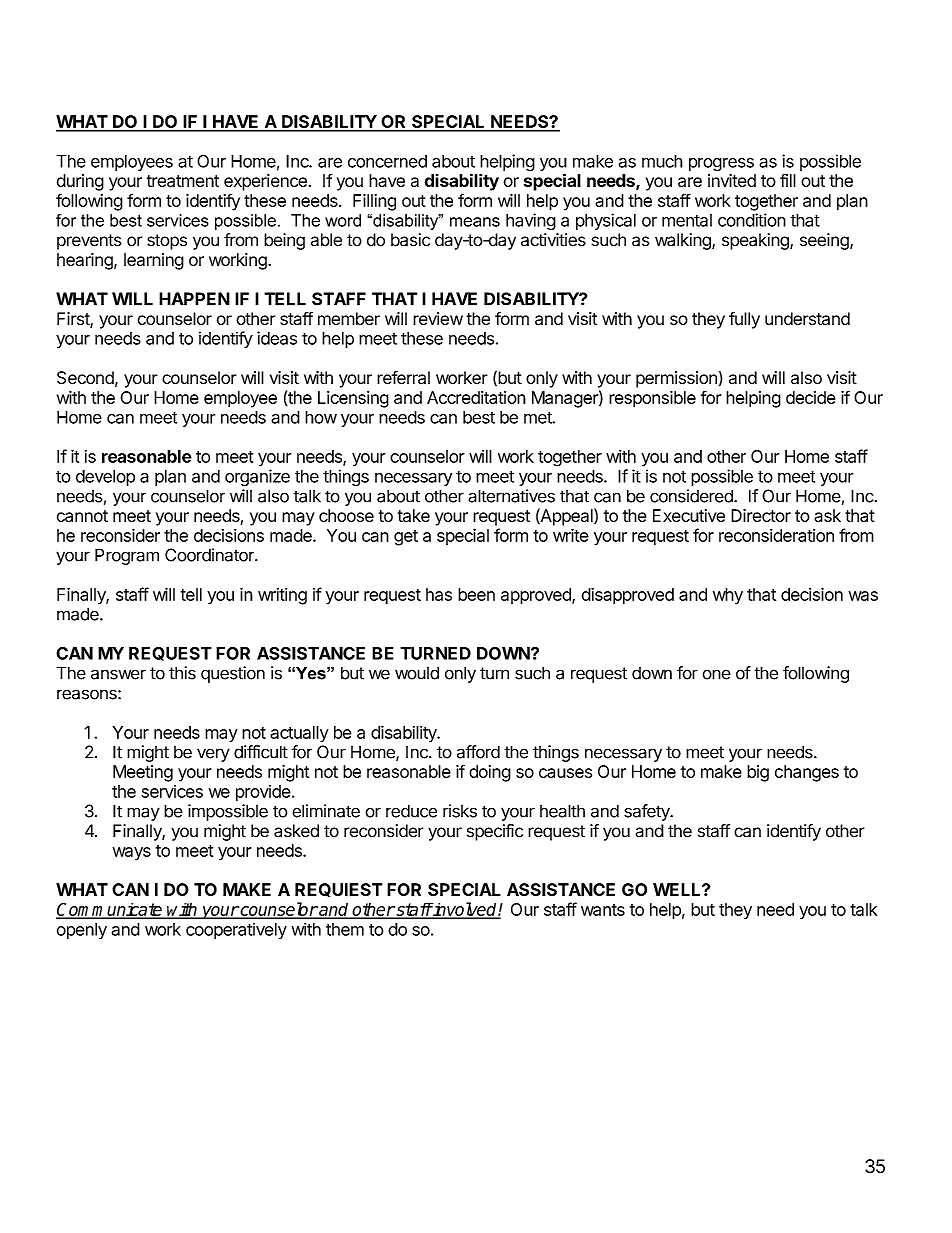 This screenshot has height=1233, width=952. I want to click on treatment, so click(183, 181).
